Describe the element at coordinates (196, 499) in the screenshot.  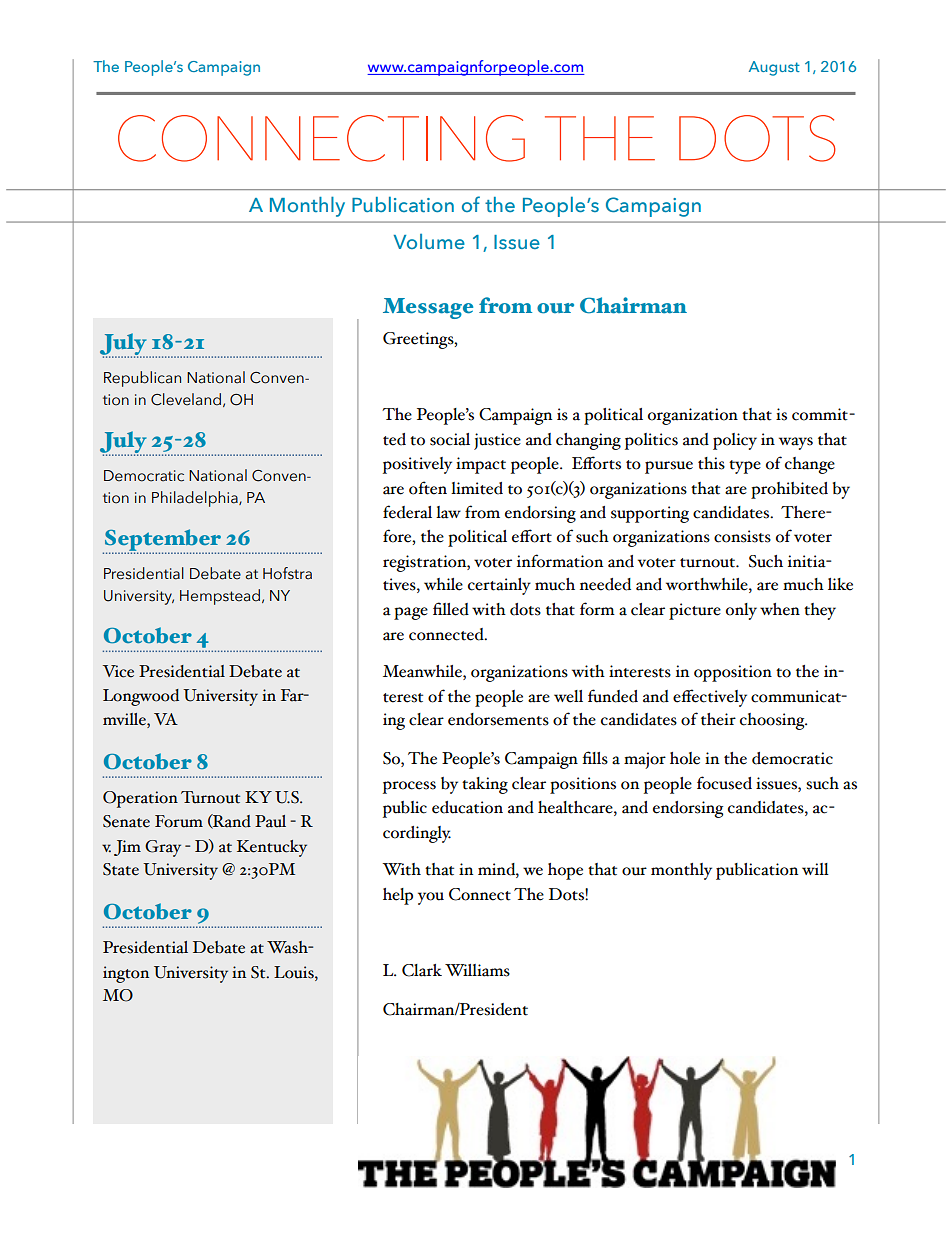
I see `Philadelphia` at that location.
